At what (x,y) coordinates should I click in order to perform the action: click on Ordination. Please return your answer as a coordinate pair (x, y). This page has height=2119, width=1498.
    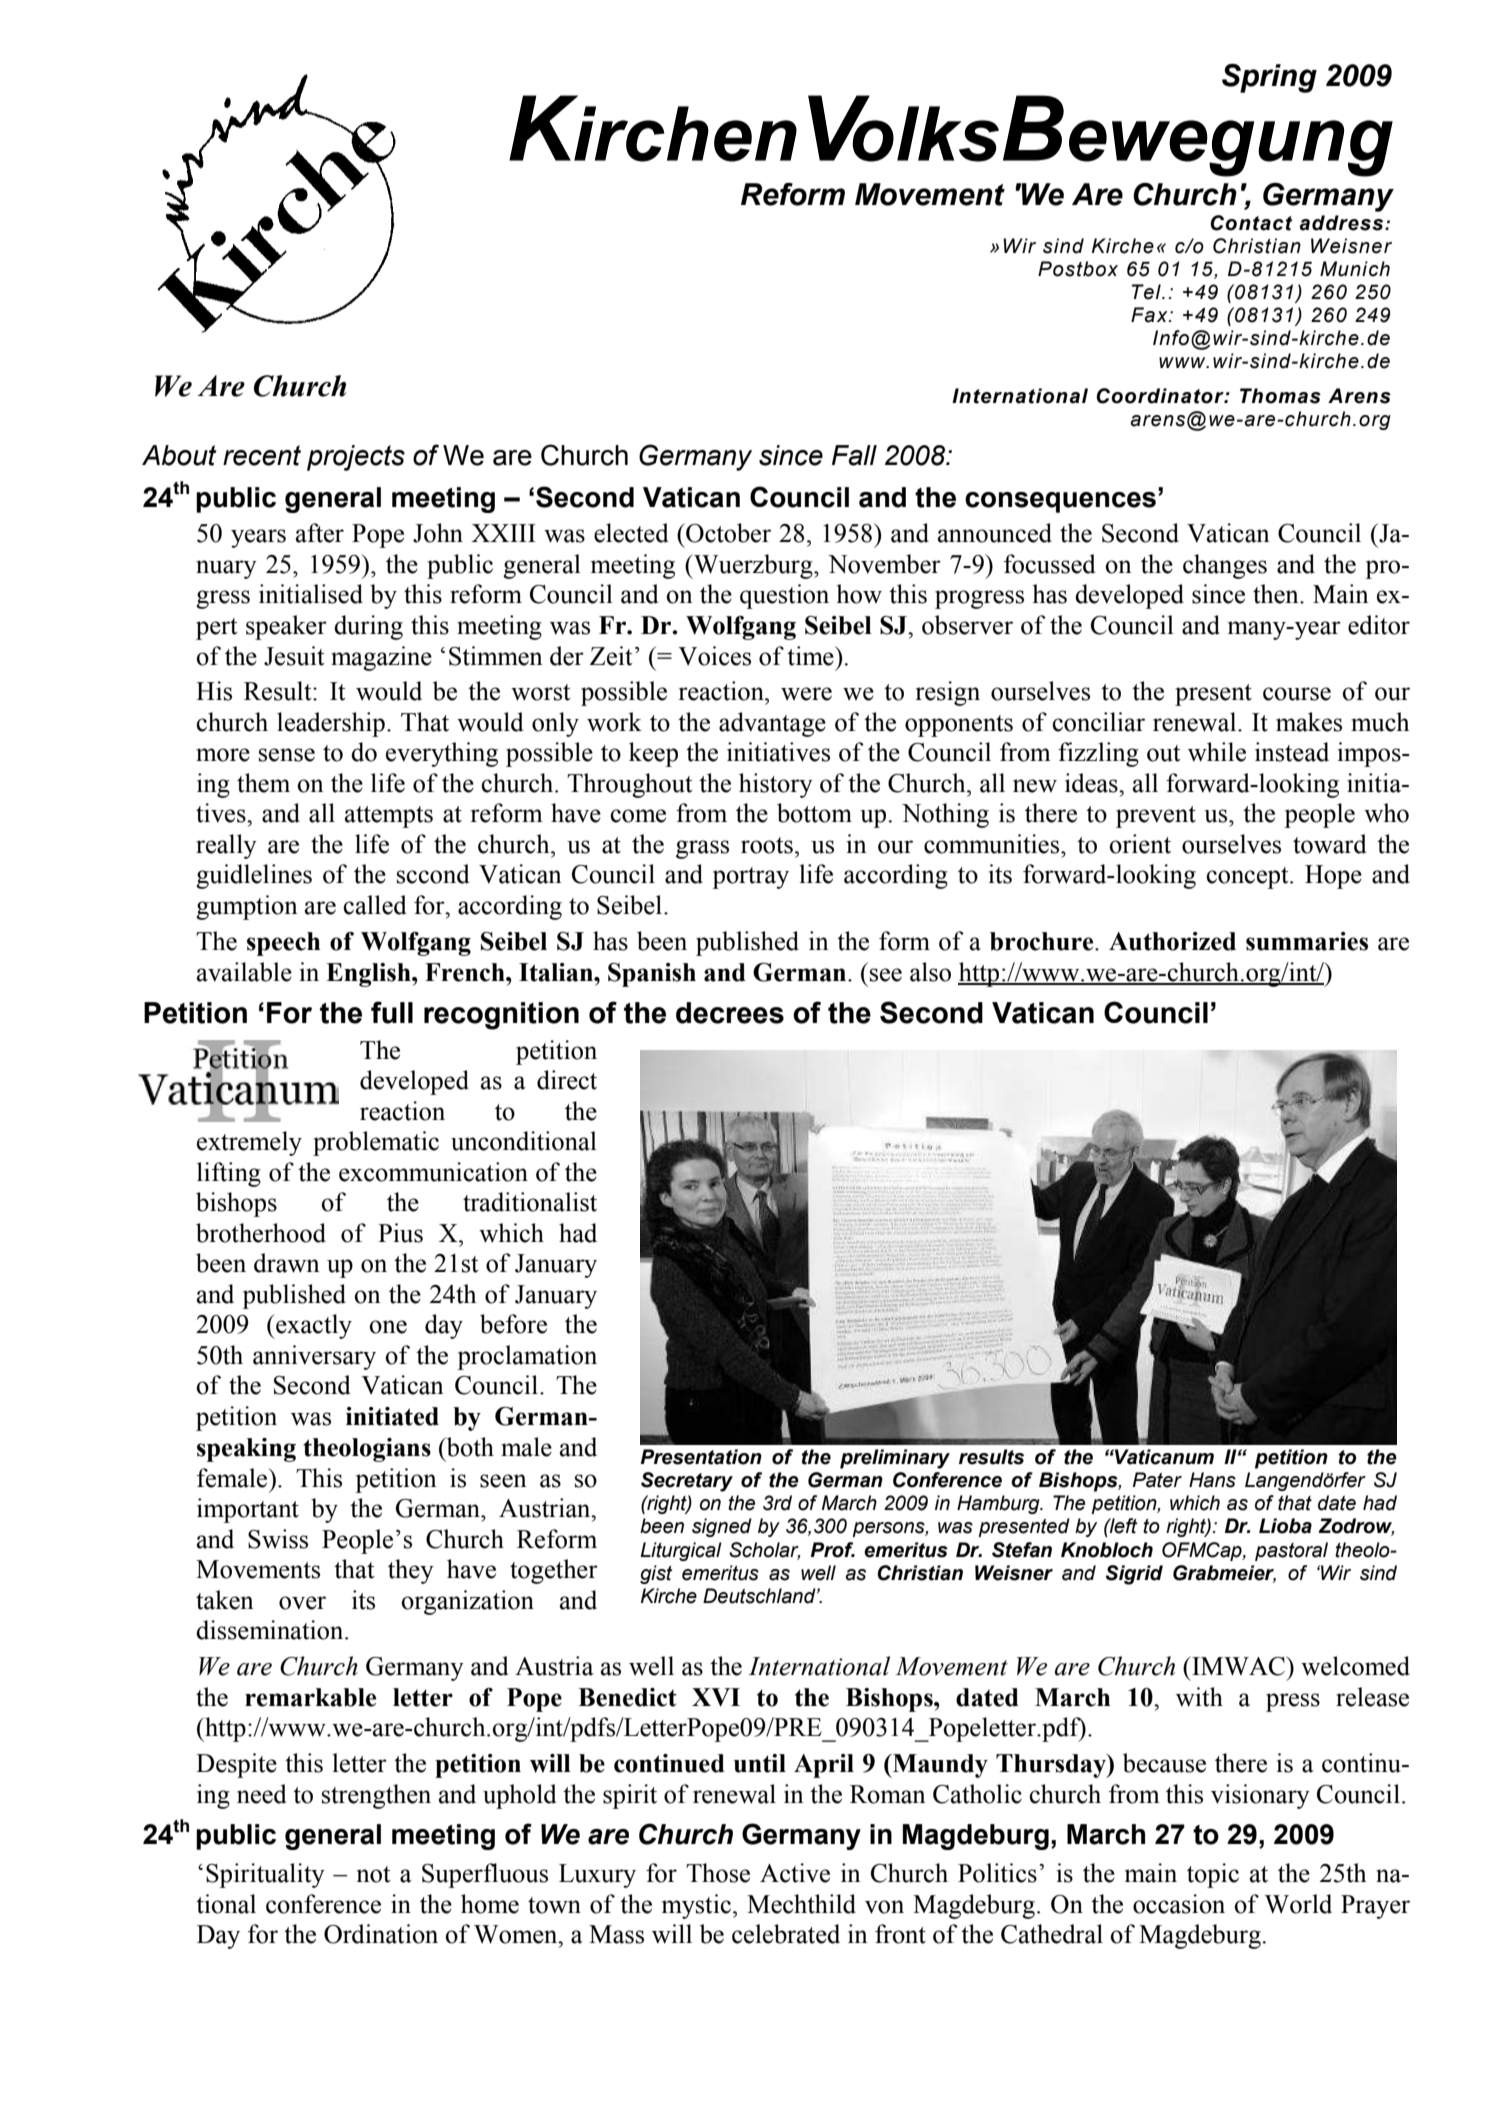
    Looking at the image, I should click on (381, 1934).
